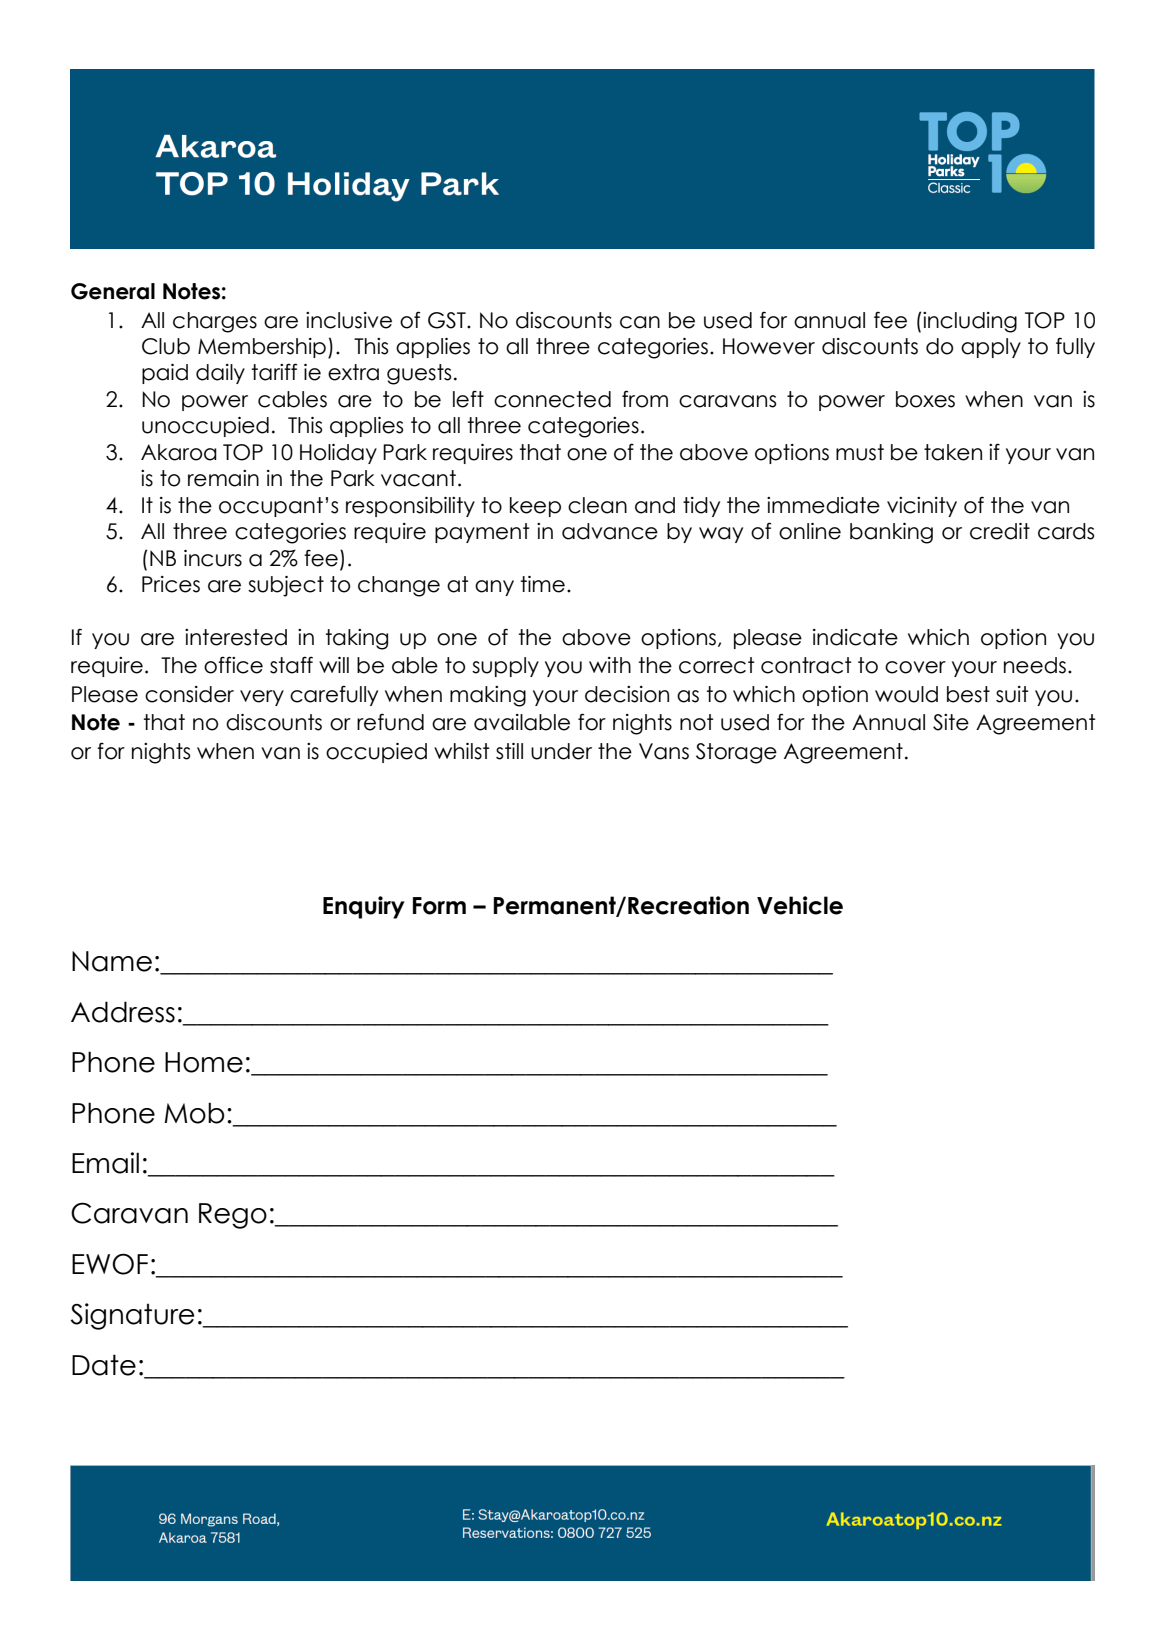 This screenshot has width=1166, height=1650. I want to click on GST, so click(448, 320).
